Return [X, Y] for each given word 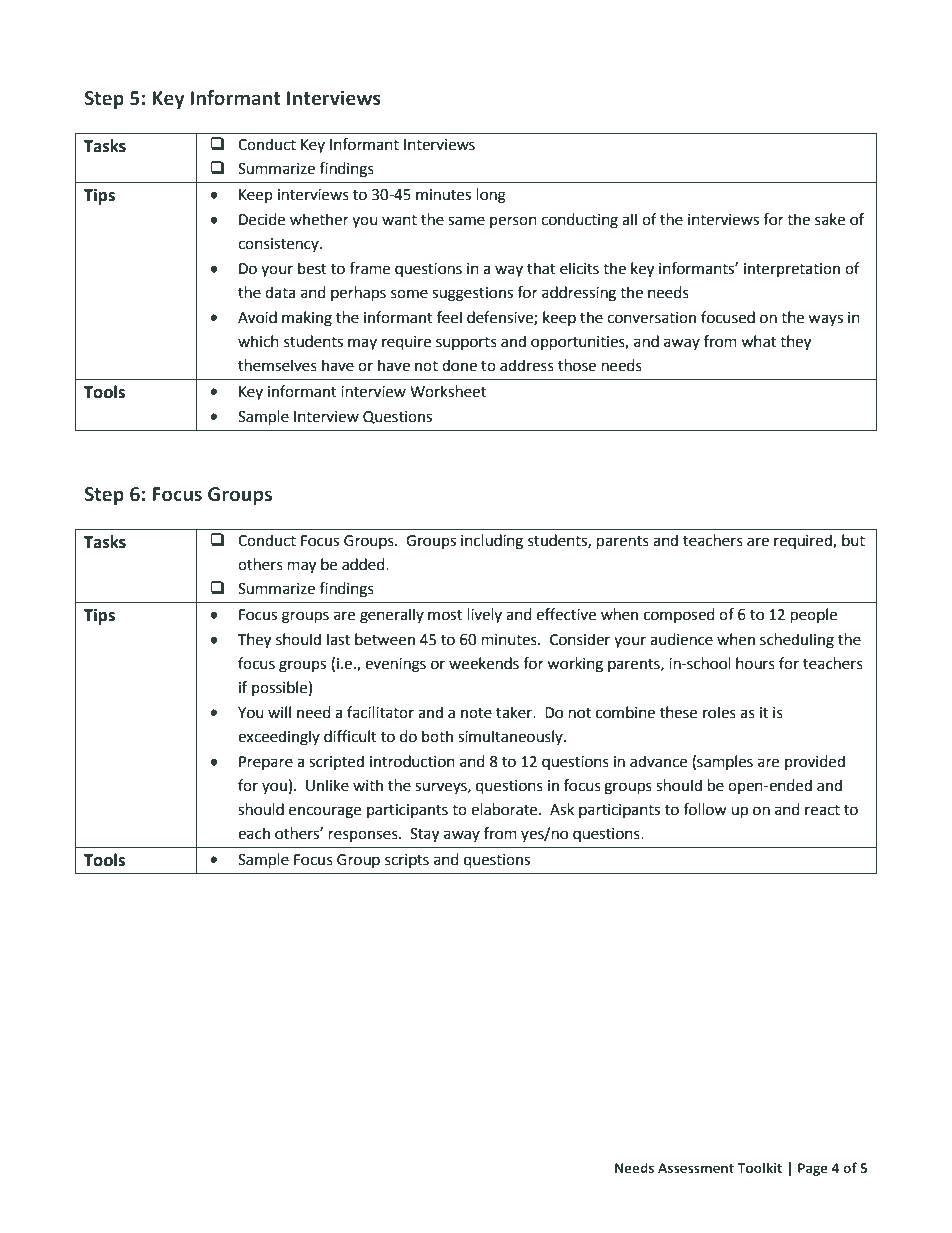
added [364, 564]
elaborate [505, 809]
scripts [407, 861]
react [822, 810]
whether [319, 219]
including [492, 542]
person [513, 222]
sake [830, 219]
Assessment [696, 1168]
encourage [325, 812]
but [853, 540]
